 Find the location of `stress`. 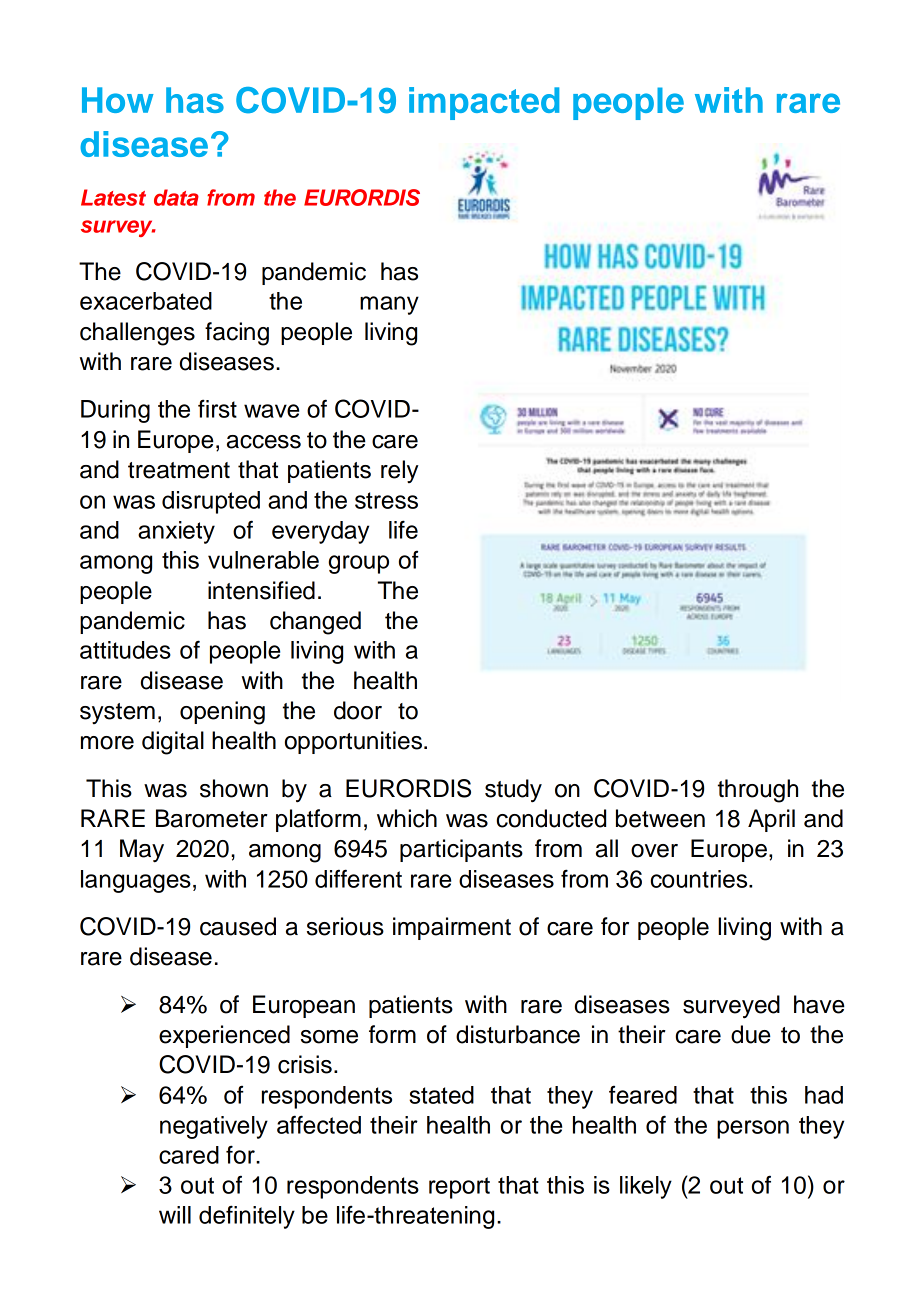

stress is located at coordinates (386, 500).
